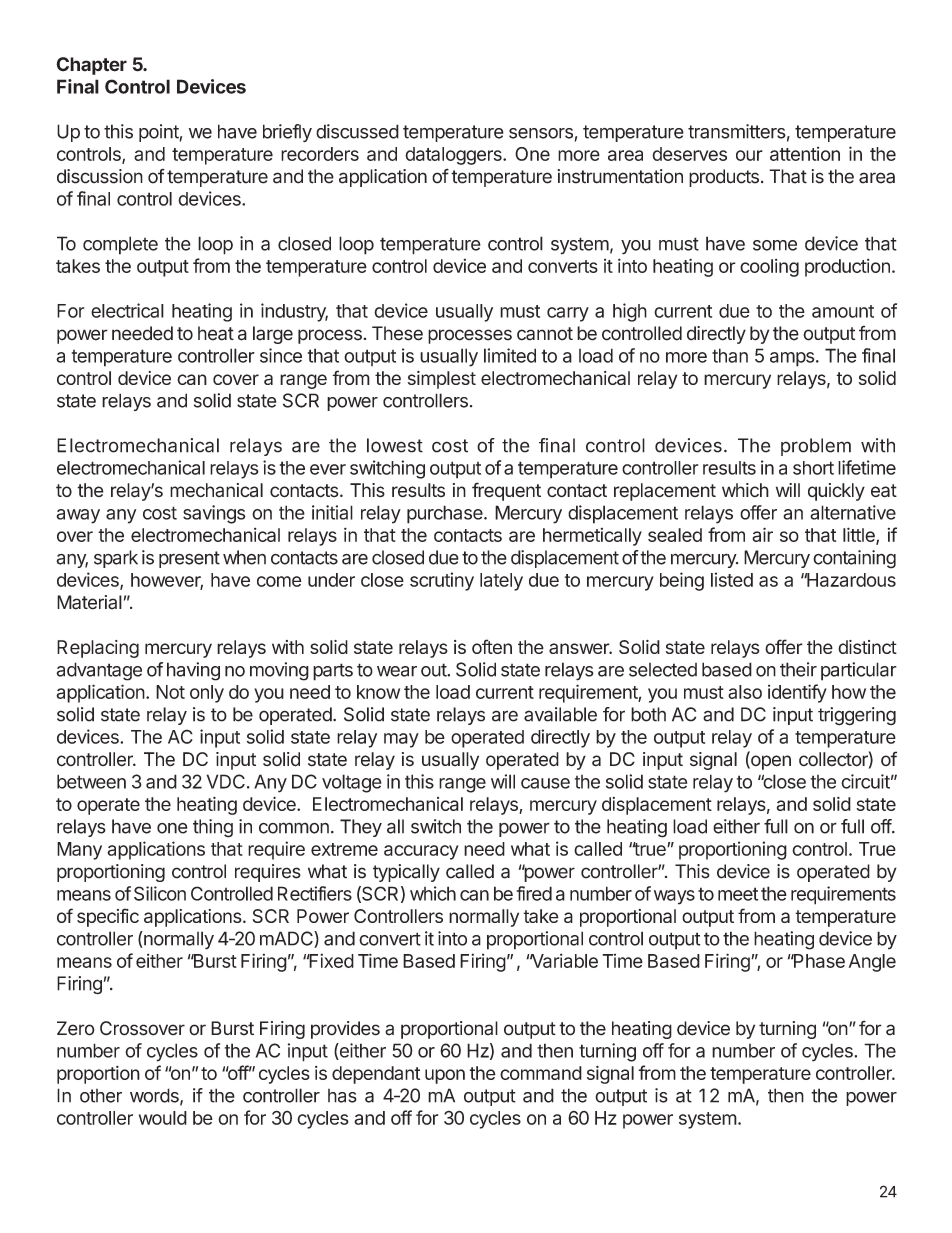 This document has width=952, height=1233. Describe the element at coordinates (501, 582) in the document. I see `lately` at that location.
